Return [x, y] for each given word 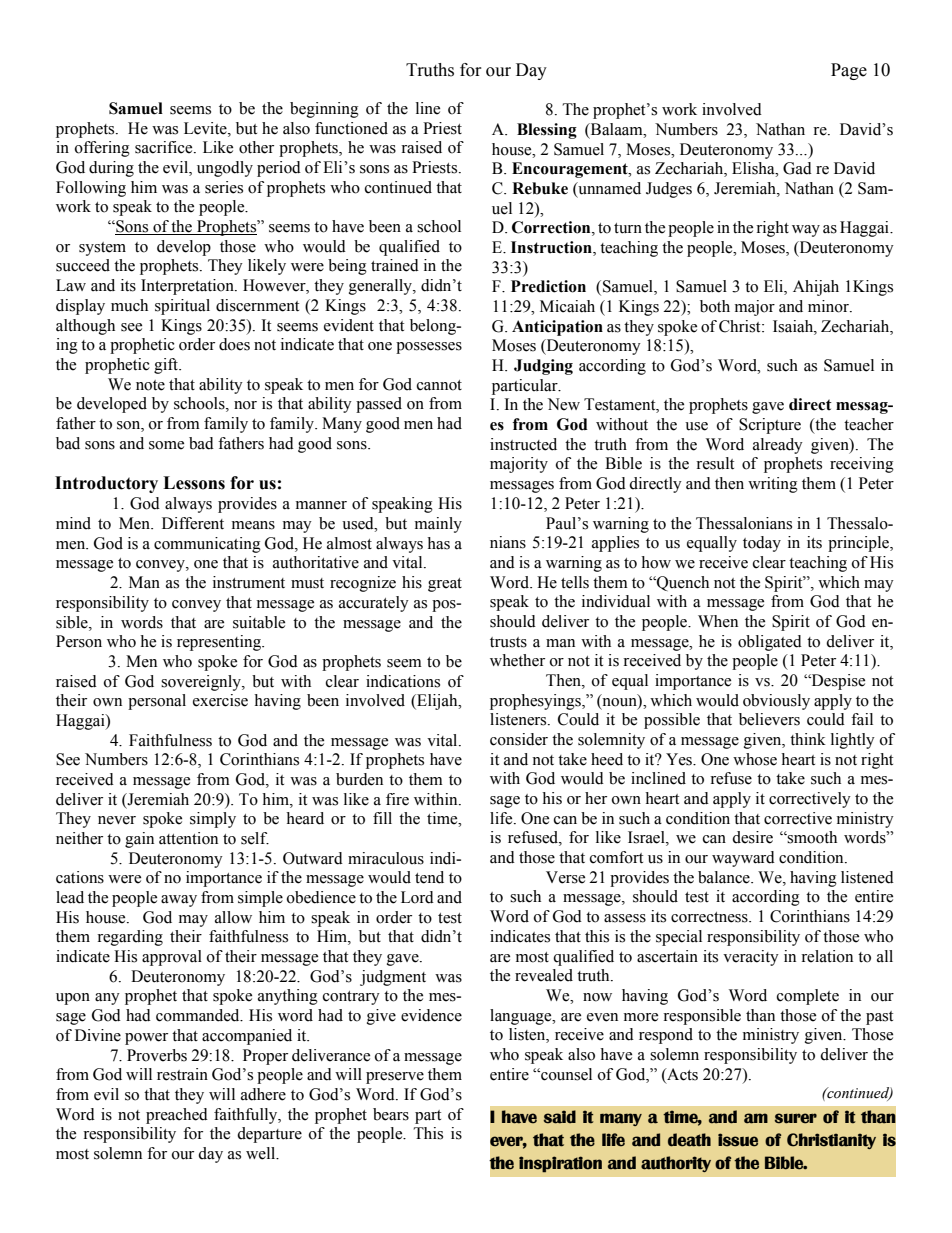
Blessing [547, 131]
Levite [206, 128]
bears [391, 1114]
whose [755, 759]
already [778, 446]
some [166, 445]
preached [177, 1116]
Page [849, 71]
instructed [523, 444]
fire [397, 799]
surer [796, 1118]
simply [213, 820]
